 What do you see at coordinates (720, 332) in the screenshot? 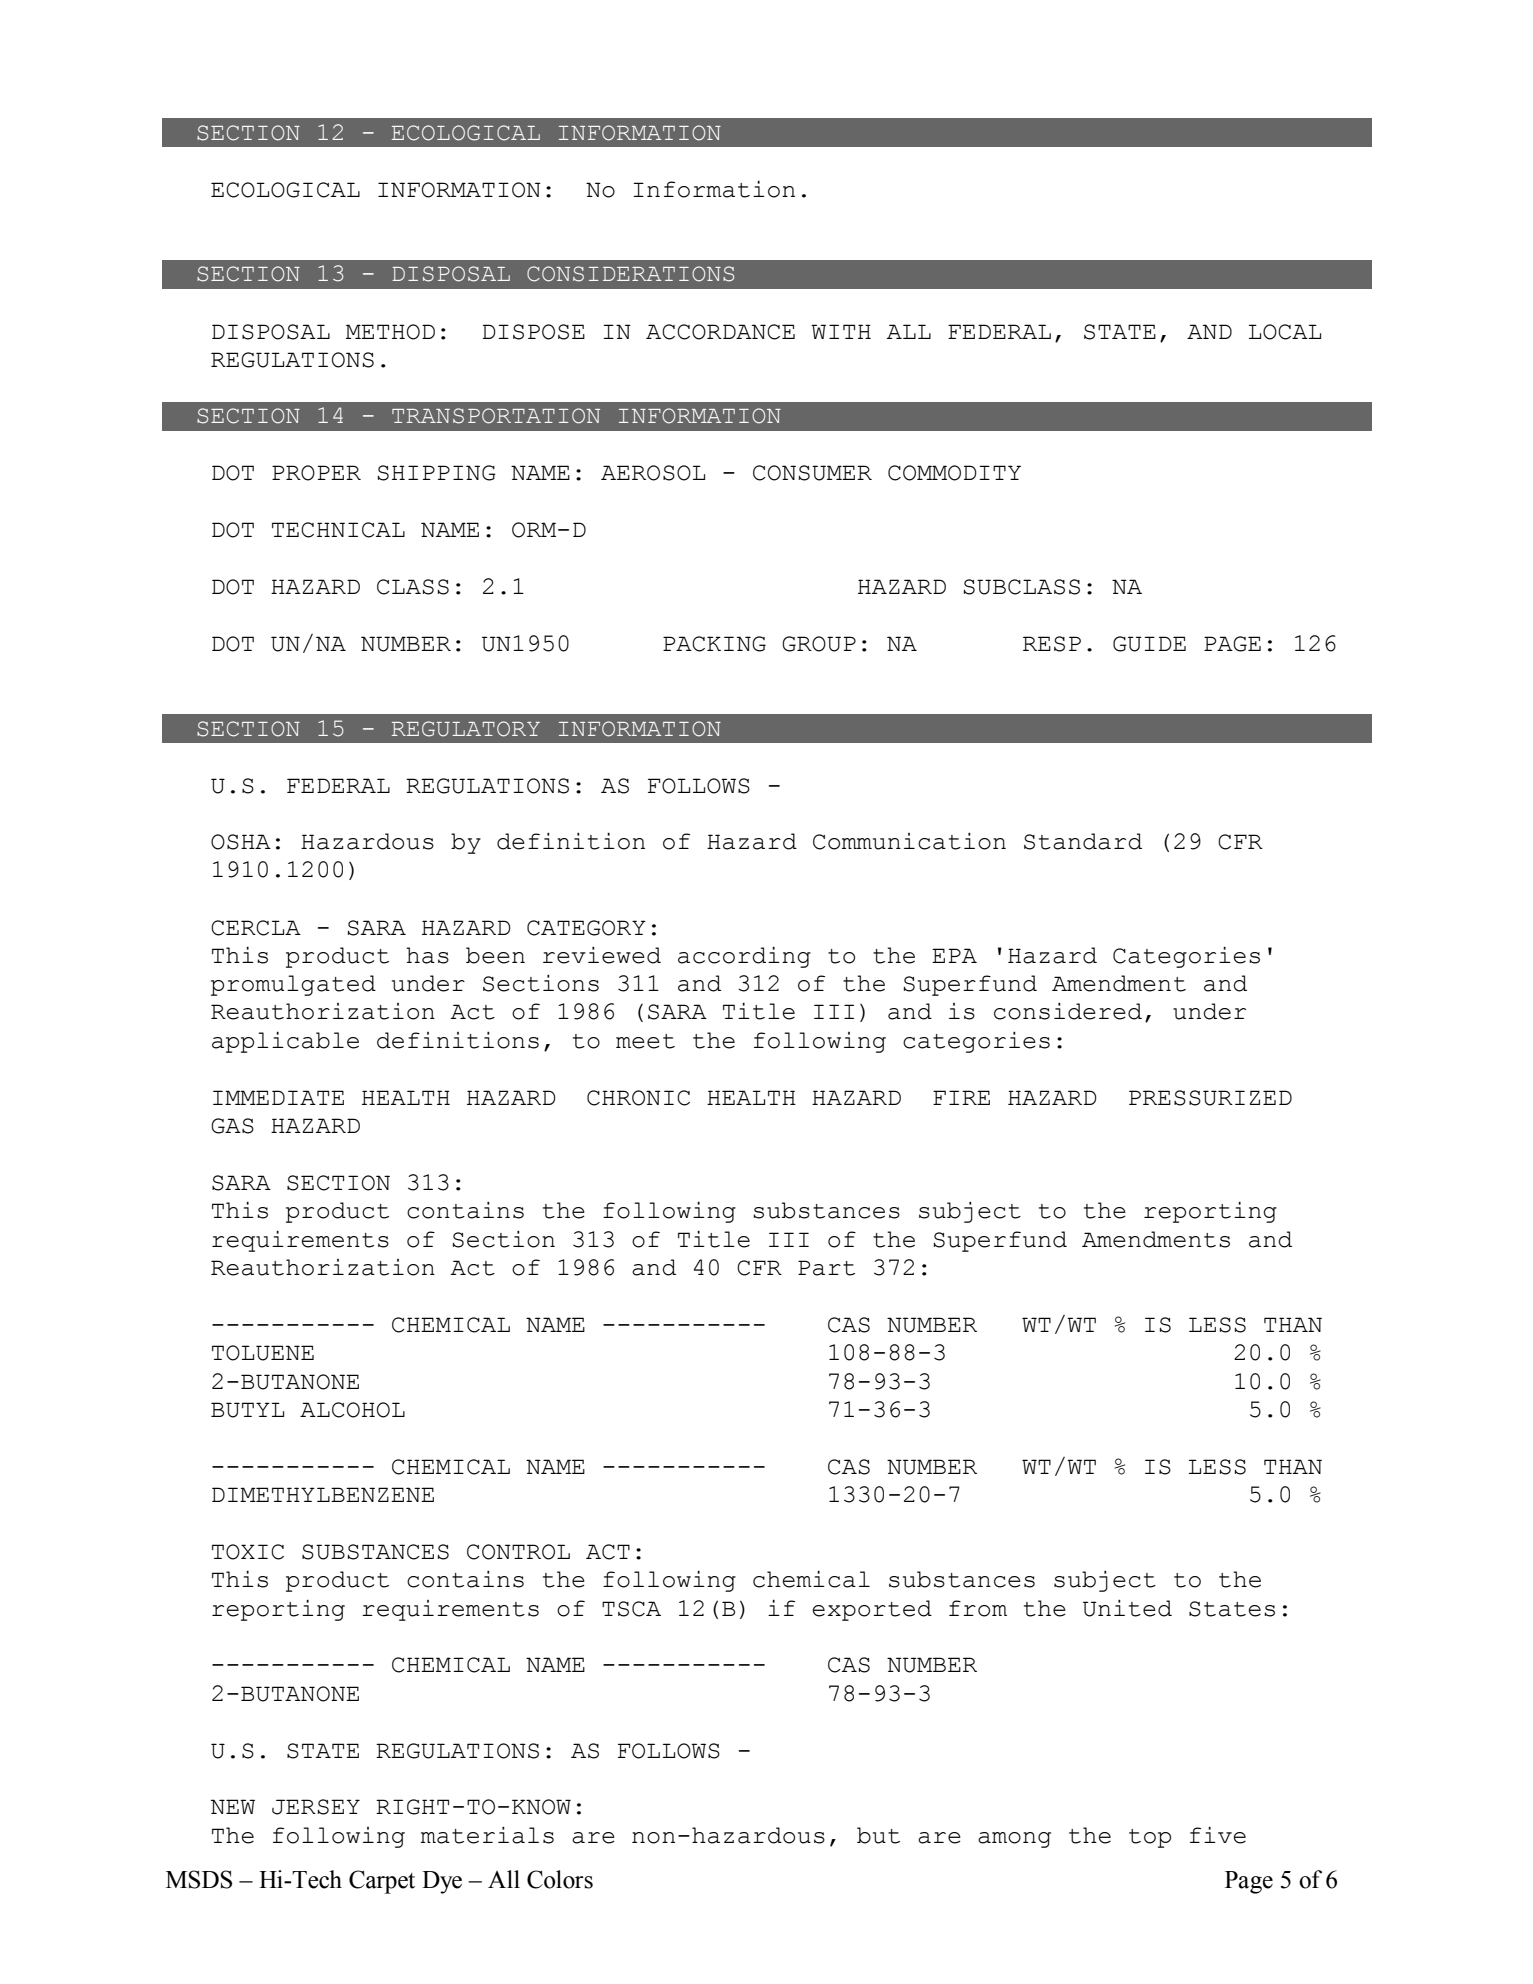
I see `ACCORDANCE` at bounding box center [720, 332].
